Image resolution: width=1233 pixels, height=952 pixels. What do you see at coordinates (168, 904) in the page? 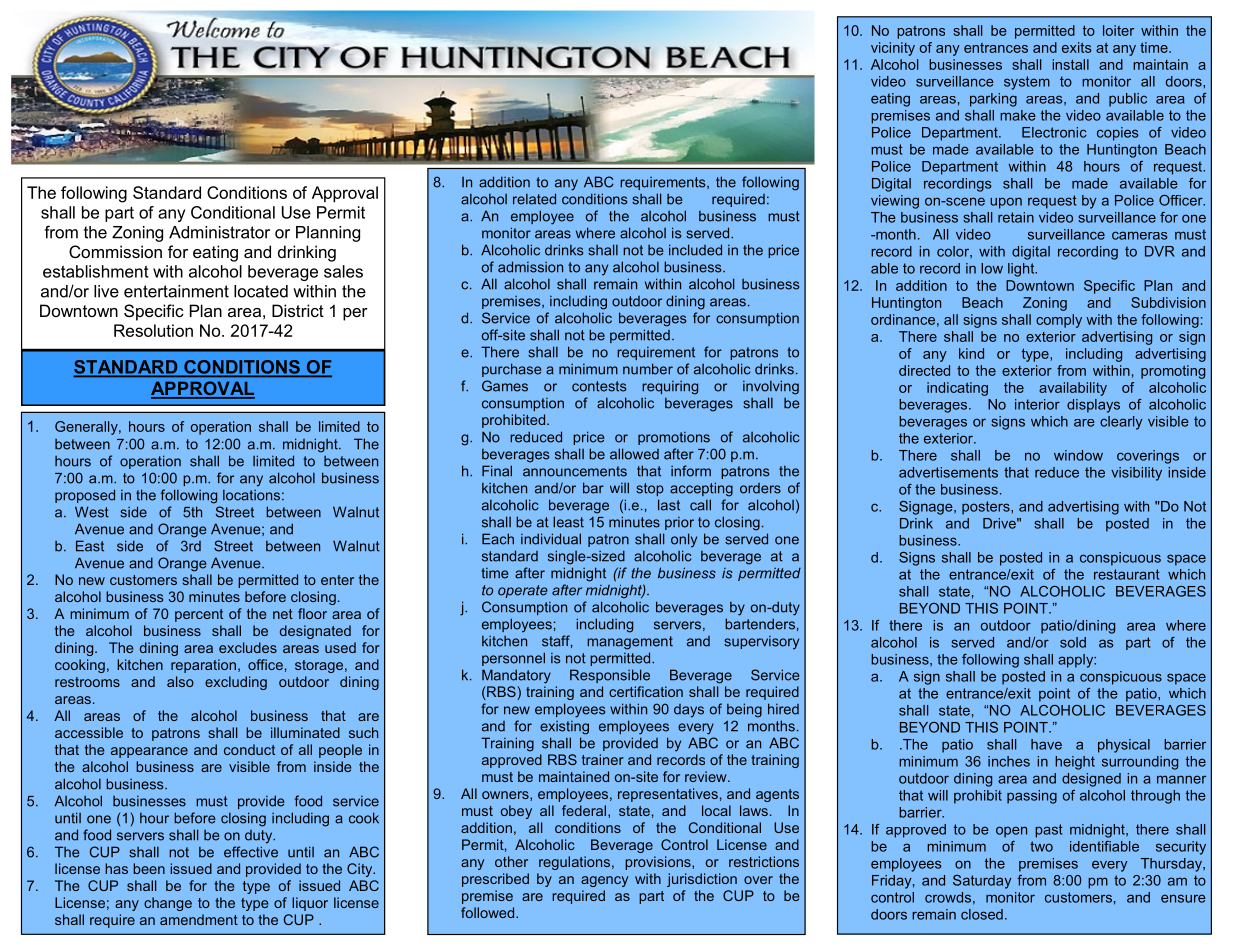
I see `change` at bounding box center [168, 904].
